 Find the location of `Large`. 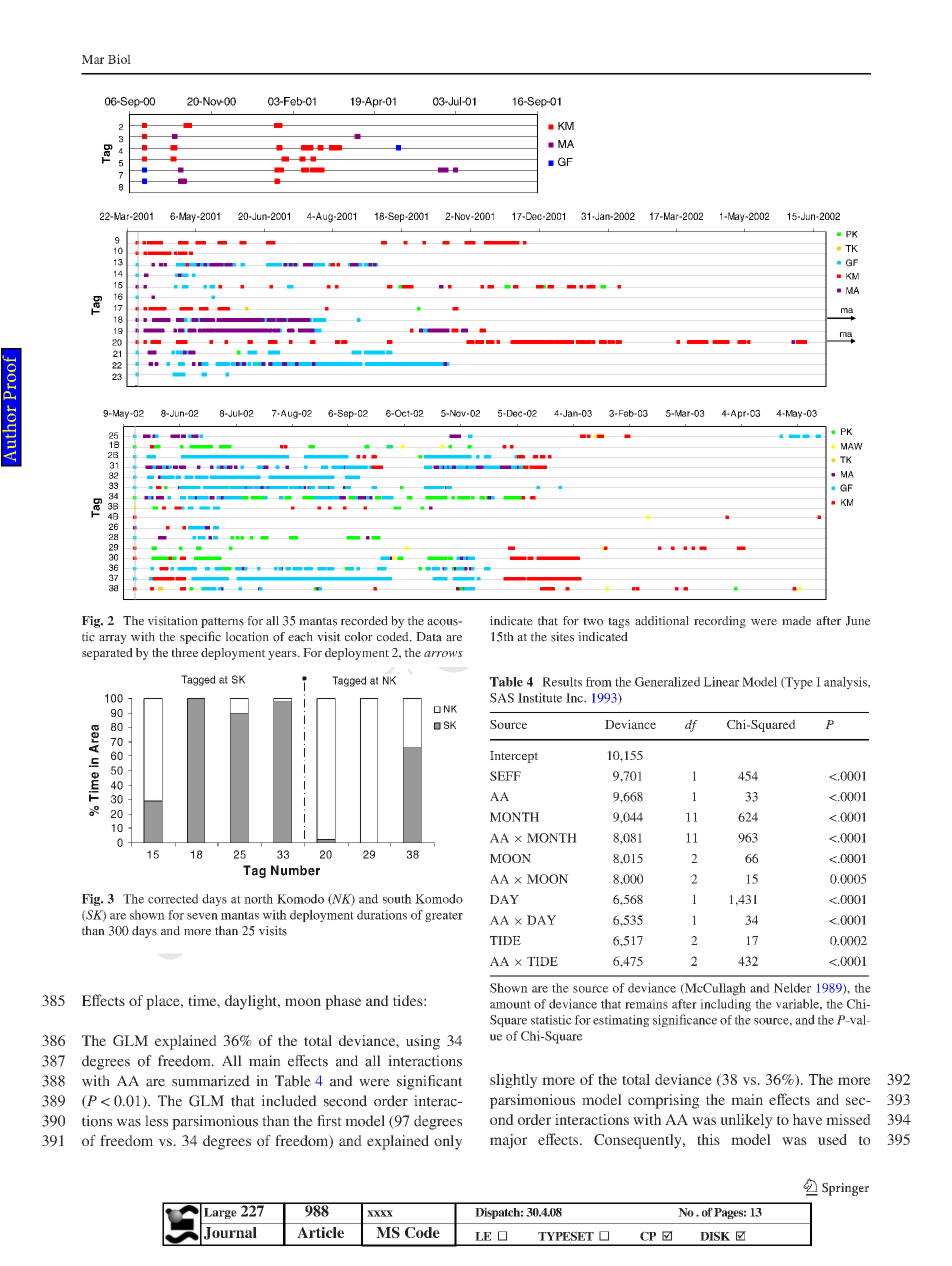

Large is located at coordinates (220, 1213).
